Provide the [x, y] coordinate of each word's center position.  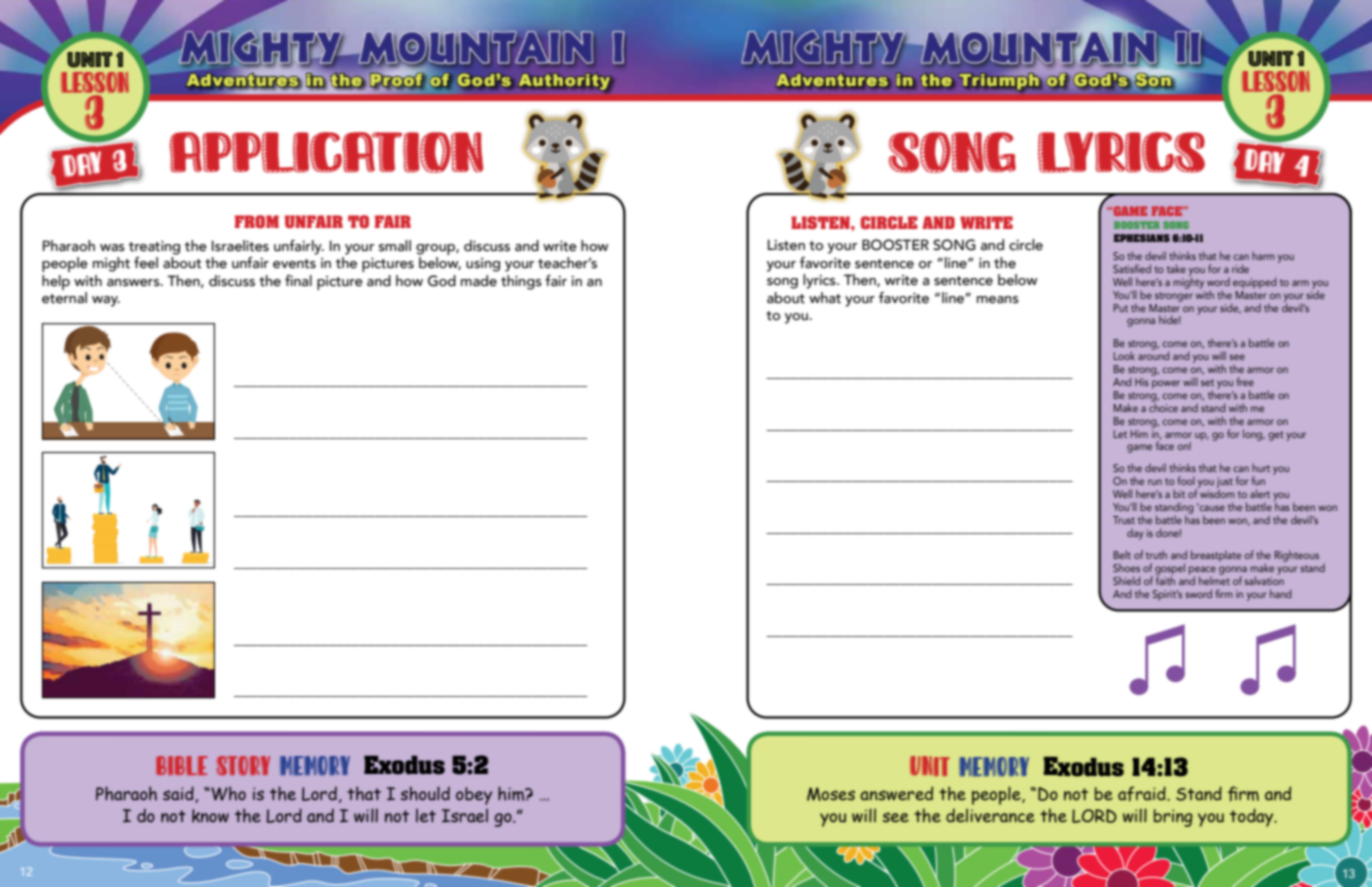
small [395, 246]
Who [227, 793]
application [326, 152]
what [825, 298]
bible [182, 766]
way [106, 301]
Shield [1126, 580]
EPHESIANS [1142, 238]
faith [1165, 579]
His [1142, 382]
